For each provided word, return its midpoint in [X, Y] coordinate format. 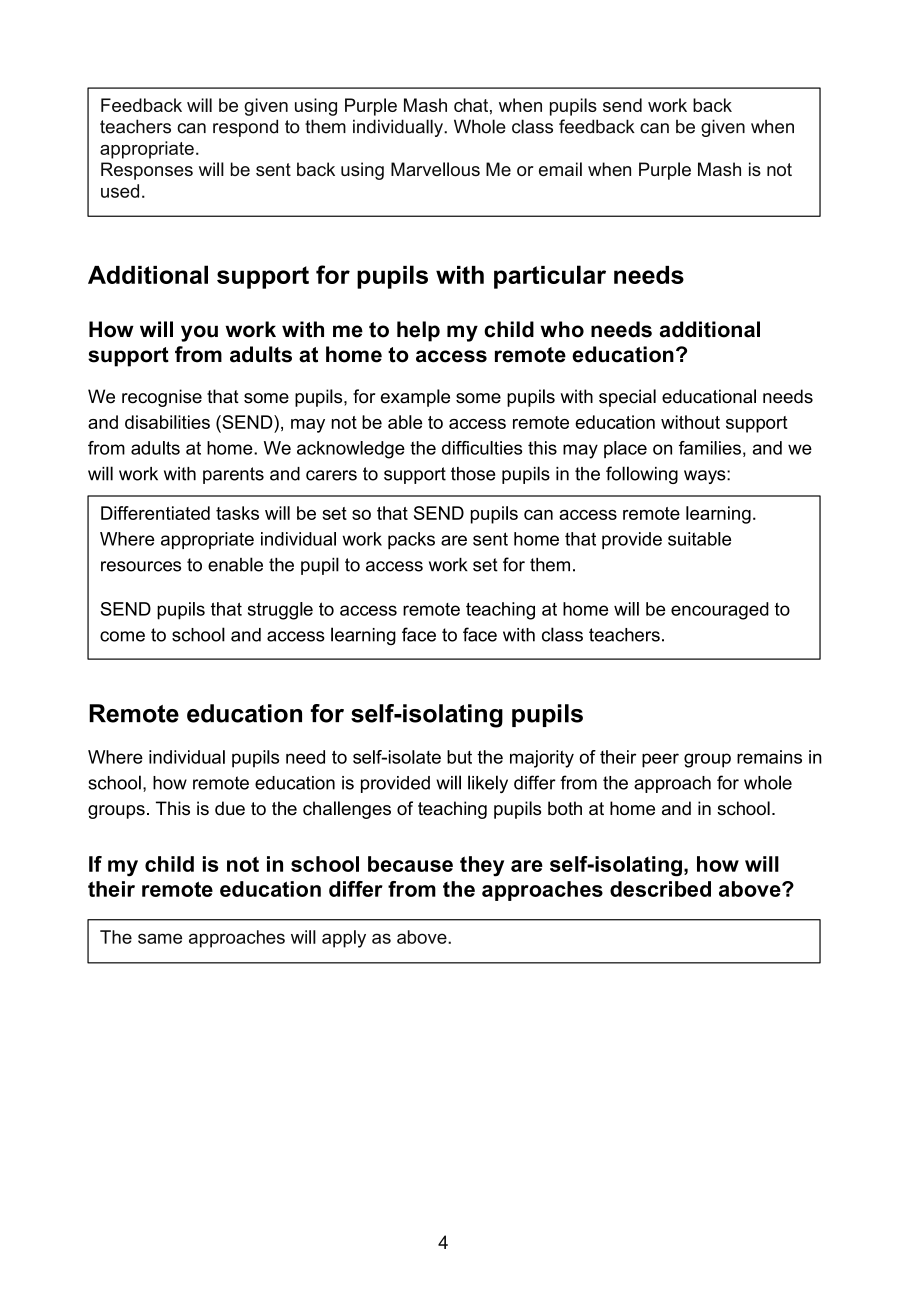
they [482, 866]
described [660, 889]
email [560, 169]
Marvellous [435, 169]
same [160, 938]
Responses [147, 171]
